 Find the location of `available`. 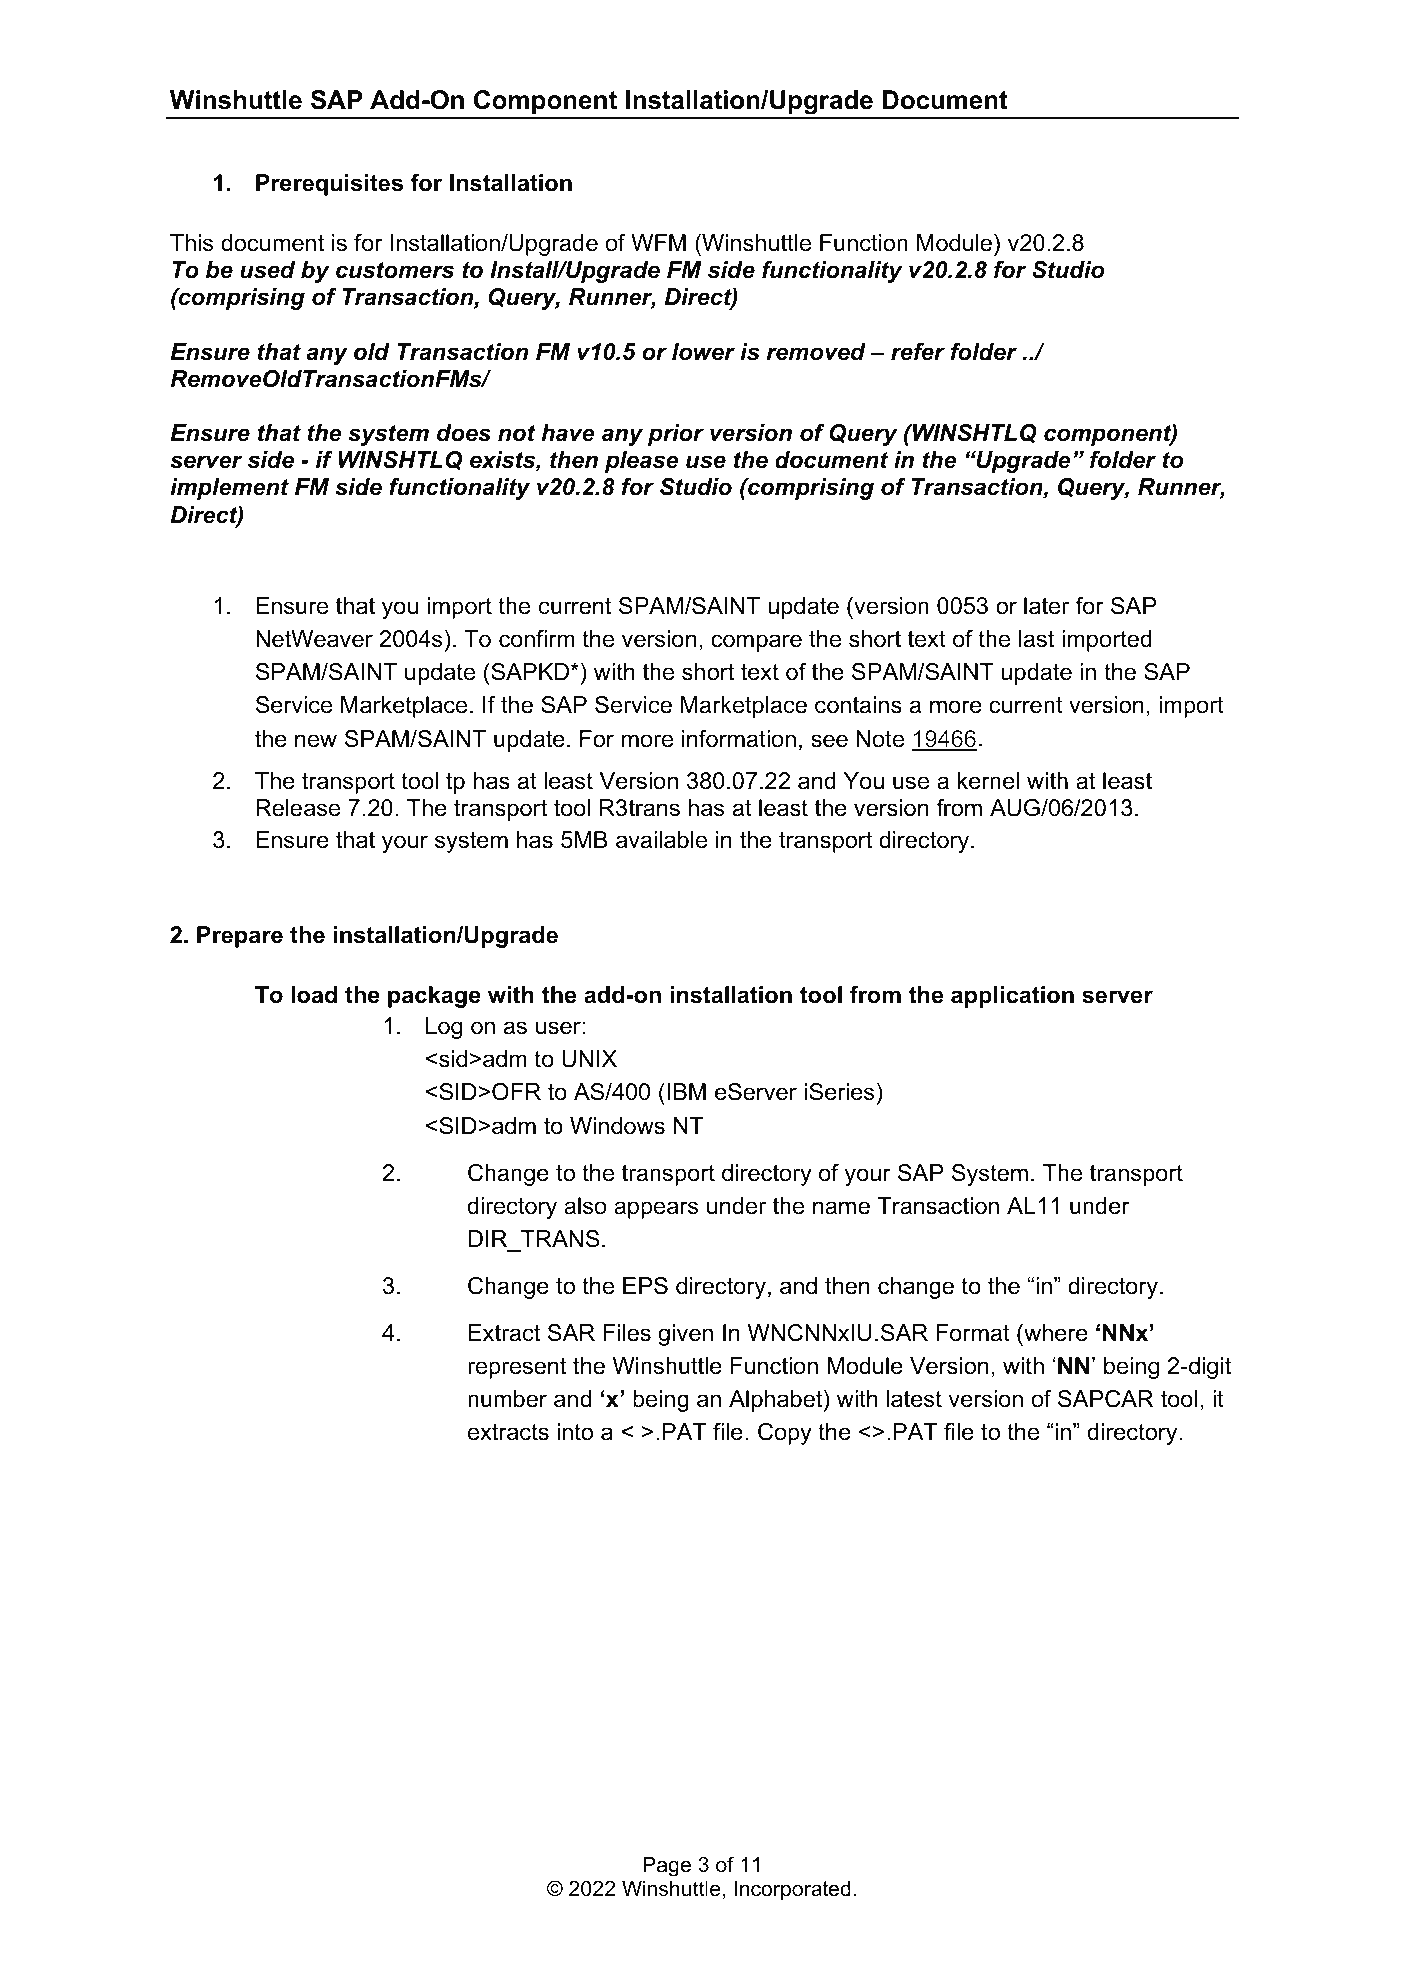

available is located at coordinates (661, 840).
